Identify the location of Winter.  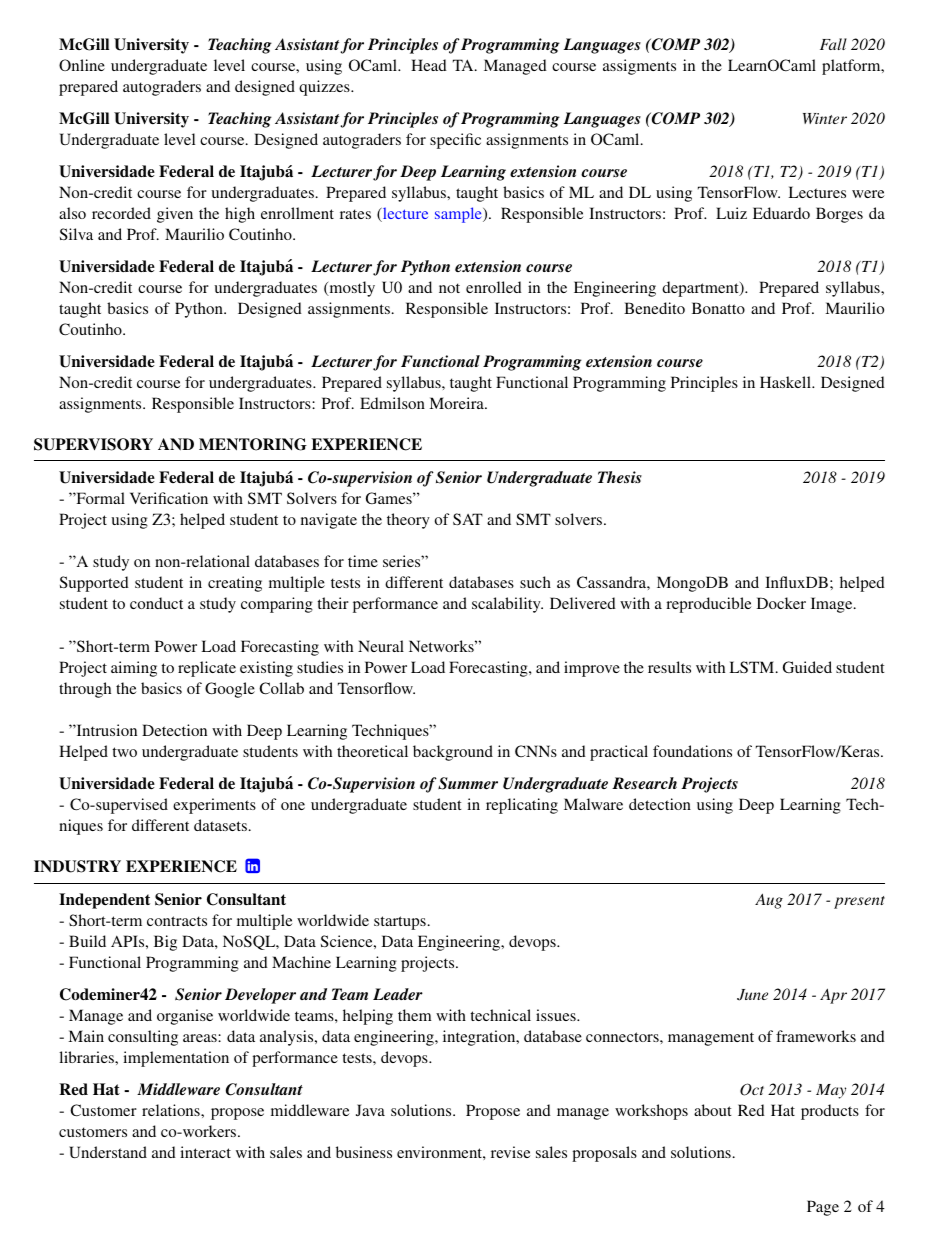
(825, 118).
